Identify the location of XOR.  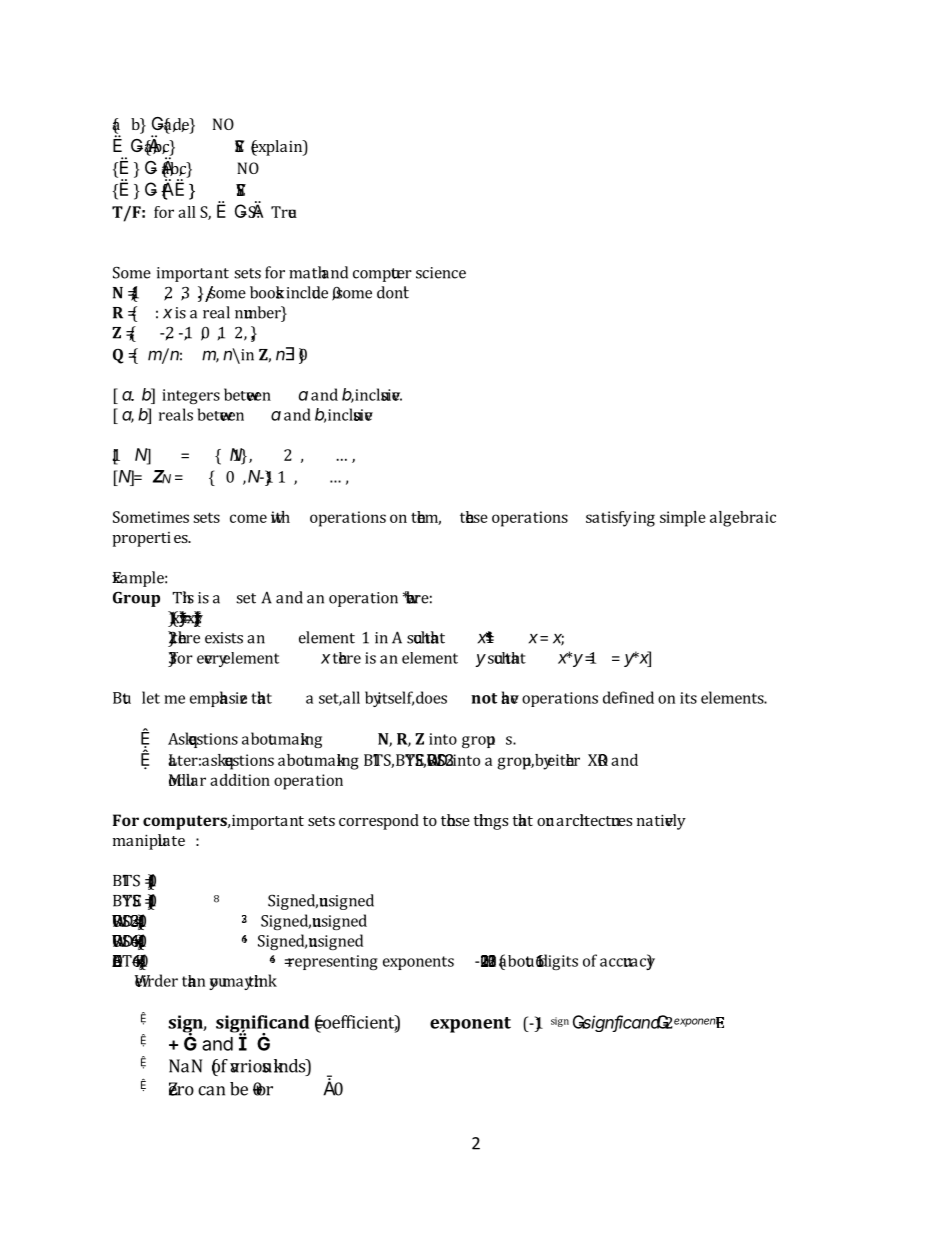
(598, 760).
